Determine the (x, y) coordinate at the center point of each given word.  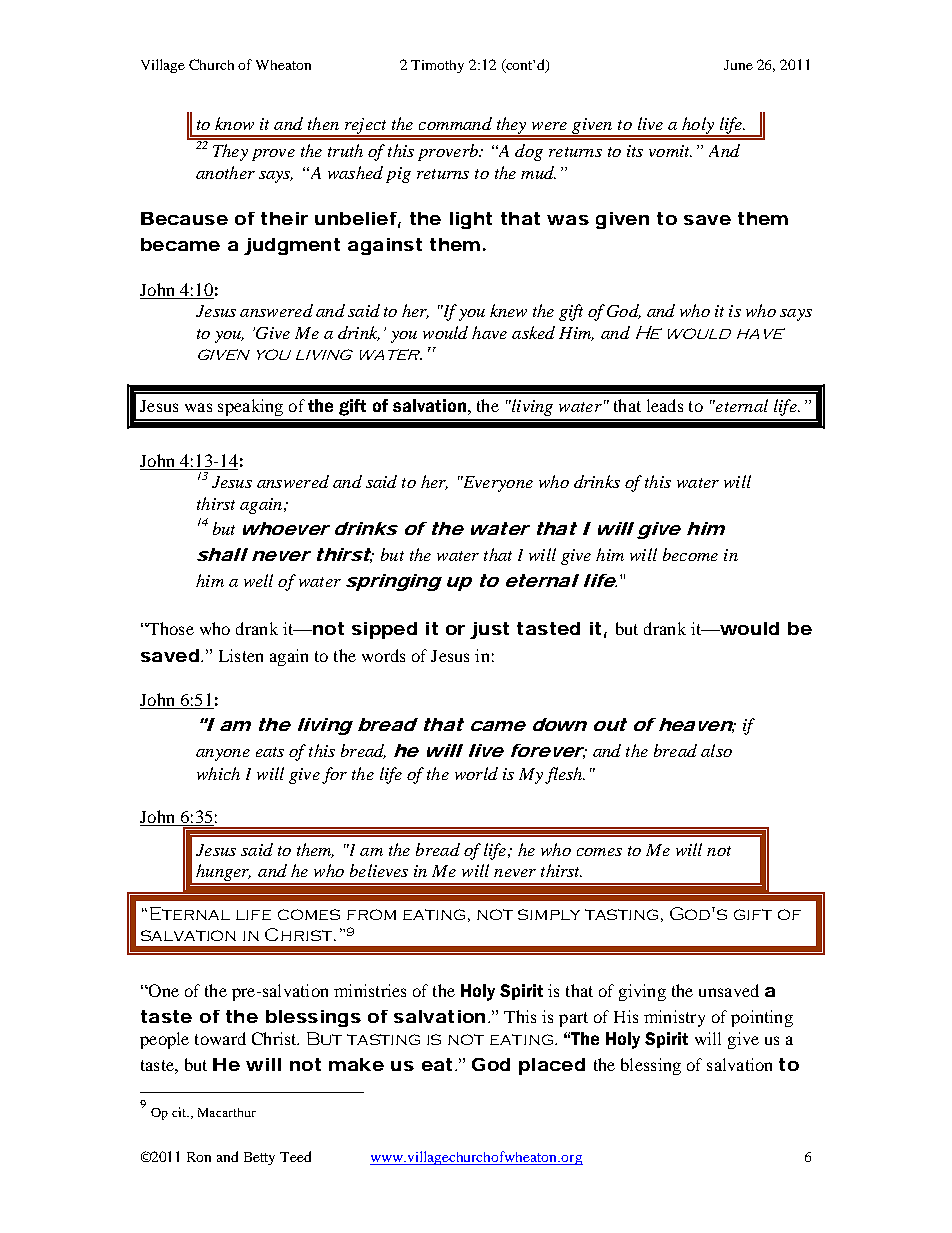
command (455, 123)
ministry (674, 1018)
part (573, 1019)
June (738, 65)
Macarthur (227, 1112)
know (234, 123)
